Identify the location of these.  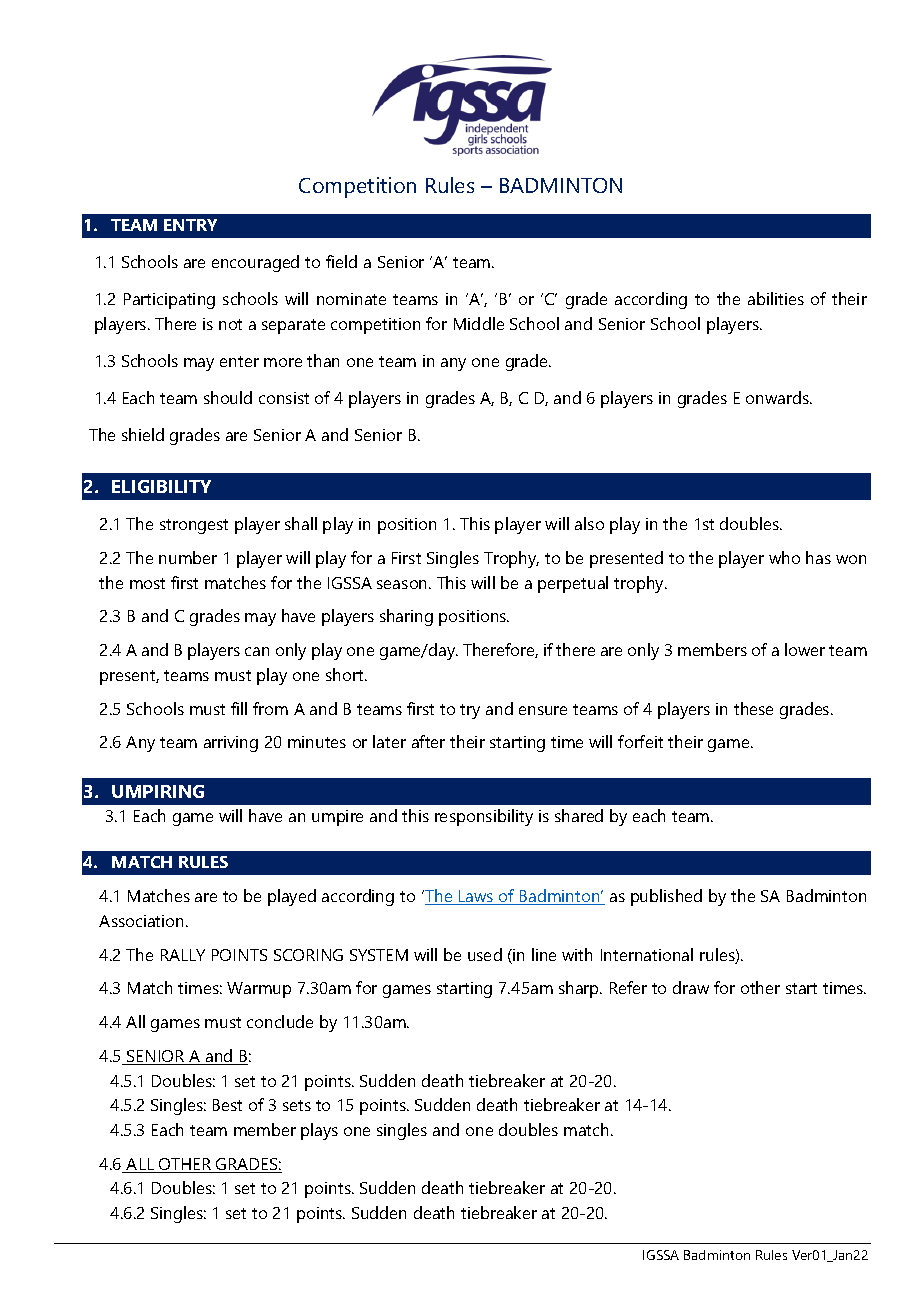
(753, 708).
